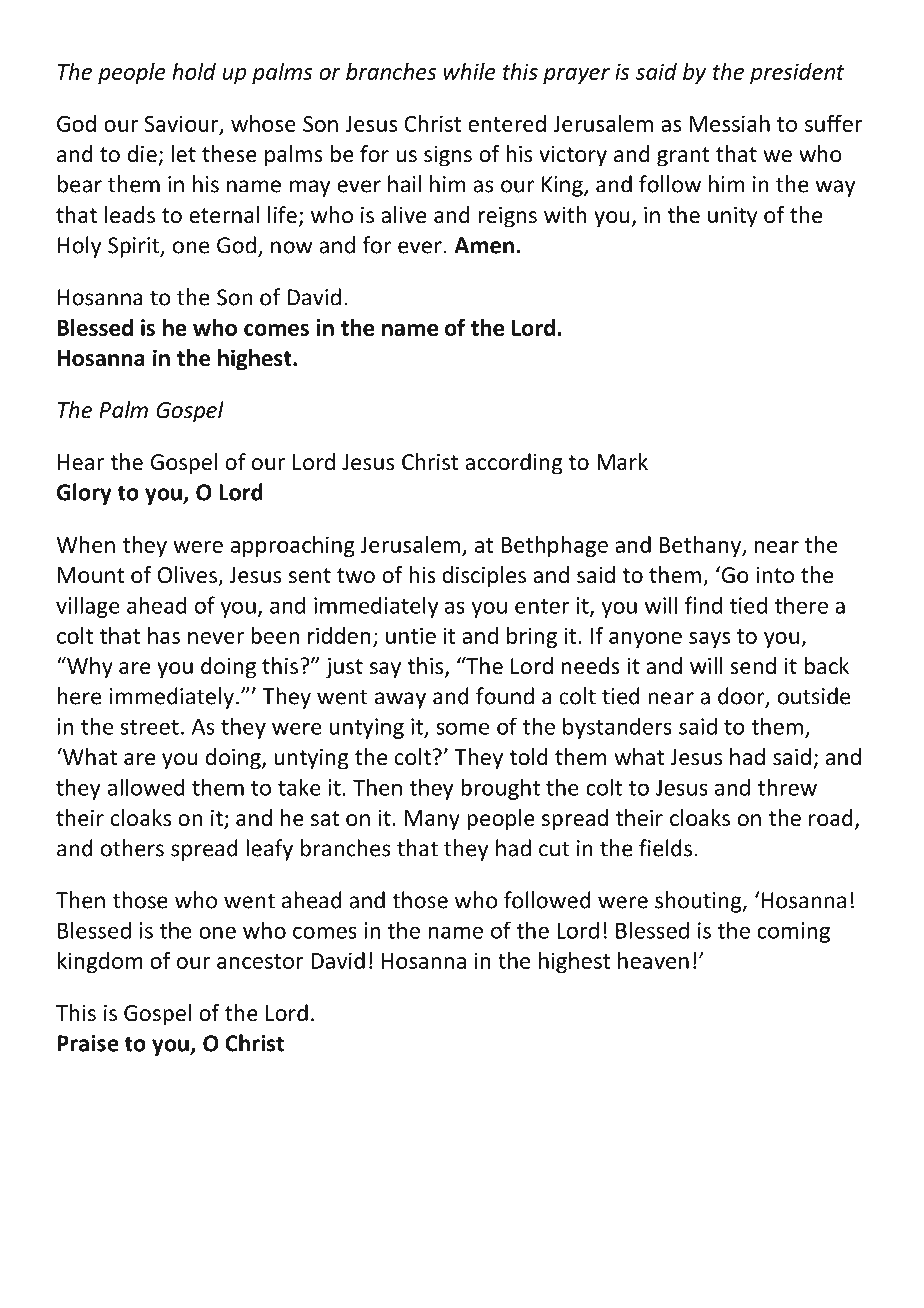 This document has width=924, height=1308. I want to click on Saviour, so click(182, 124).
